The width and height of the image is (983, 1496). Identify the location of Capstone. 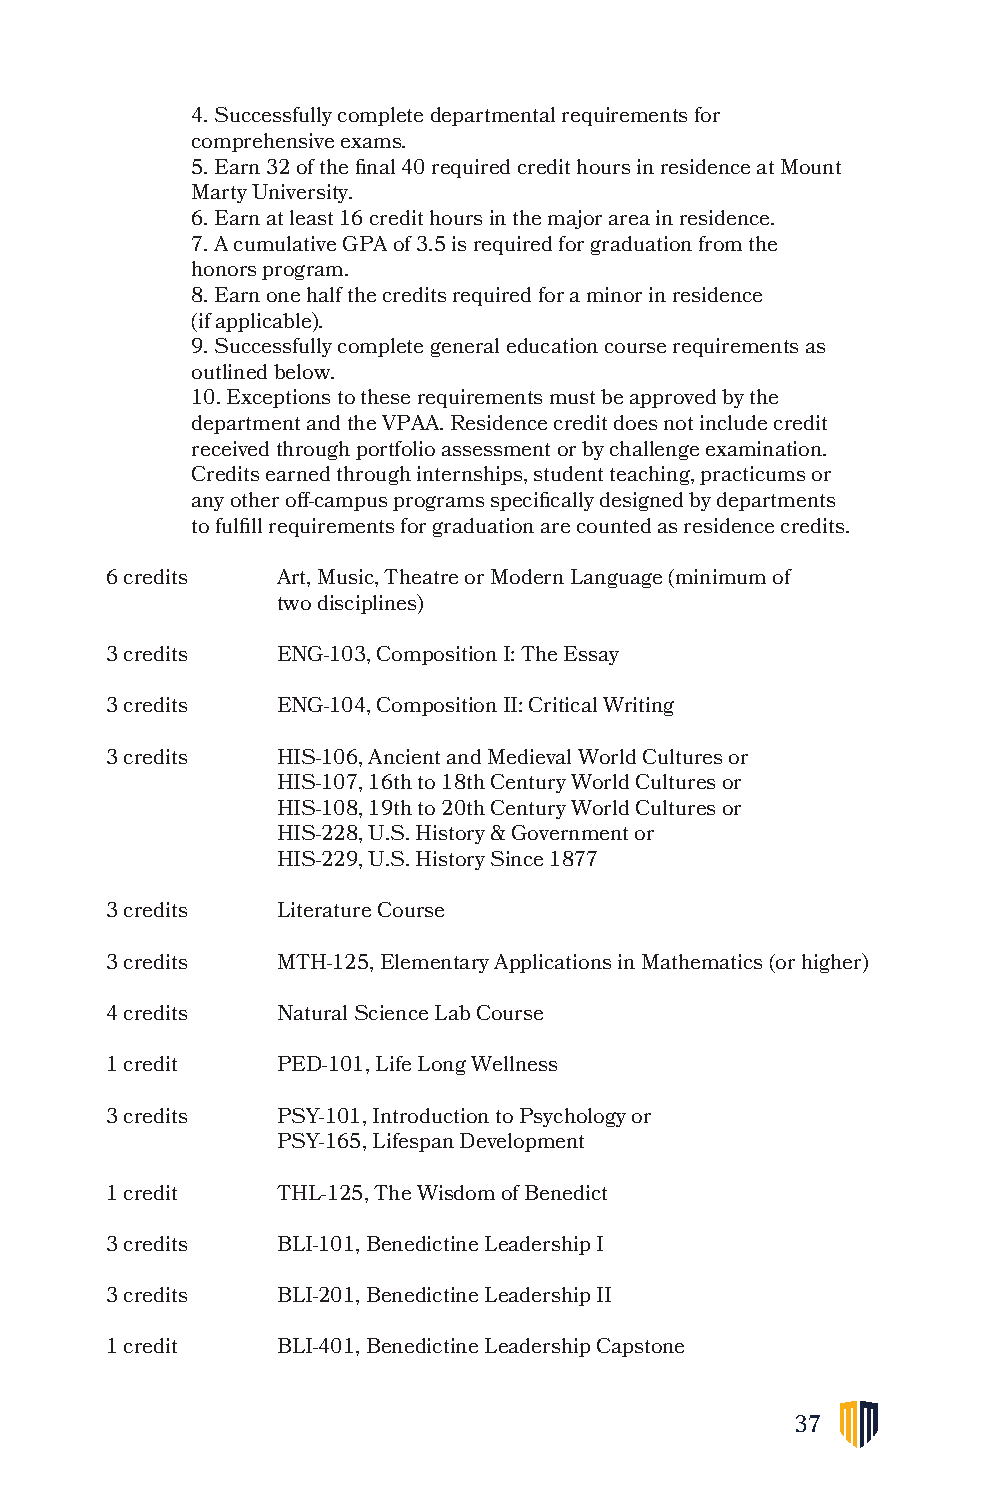
(640, 1347).
